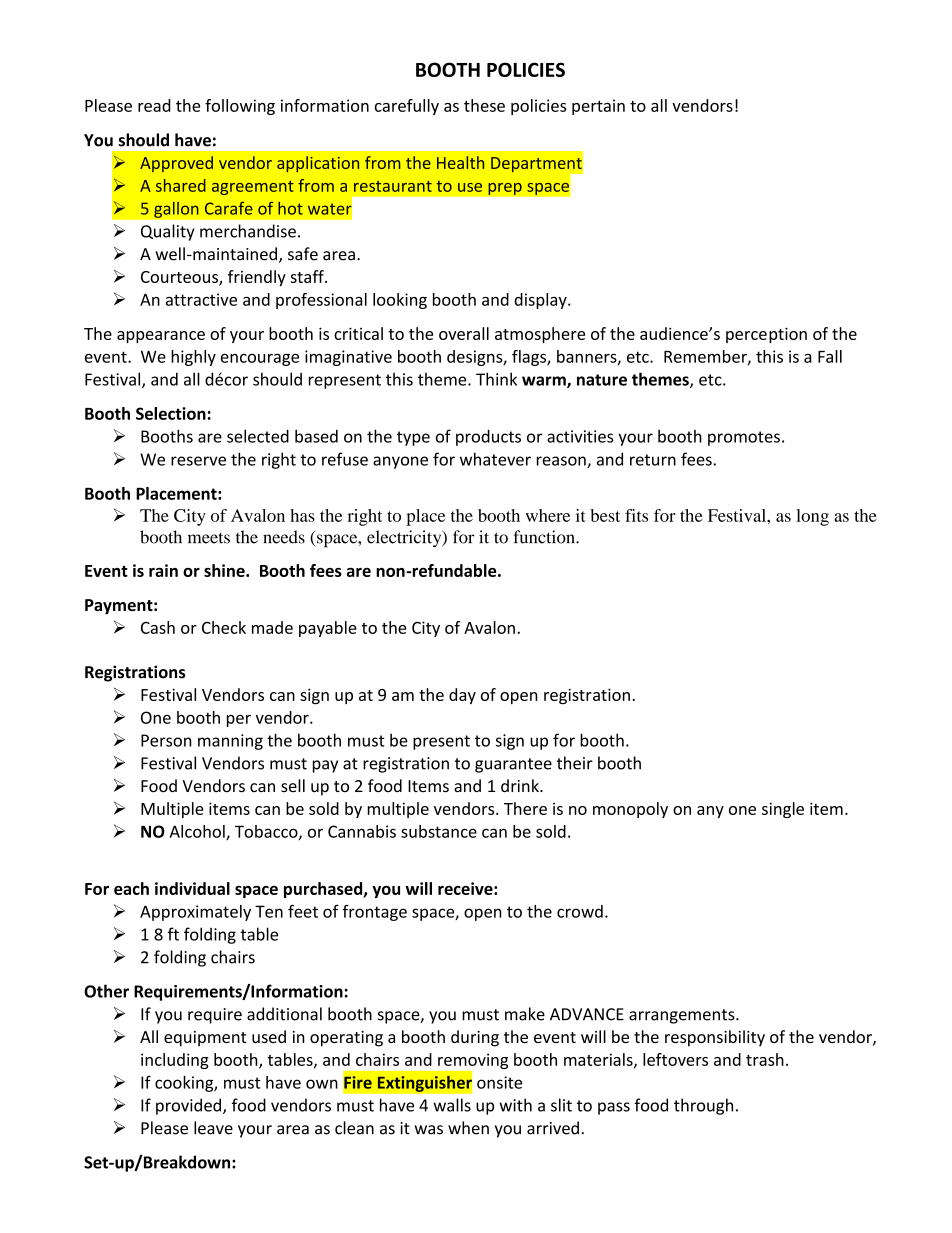 The width and height of the image is (952, 1233). I want to click on guarantee, so click(513, 765).
